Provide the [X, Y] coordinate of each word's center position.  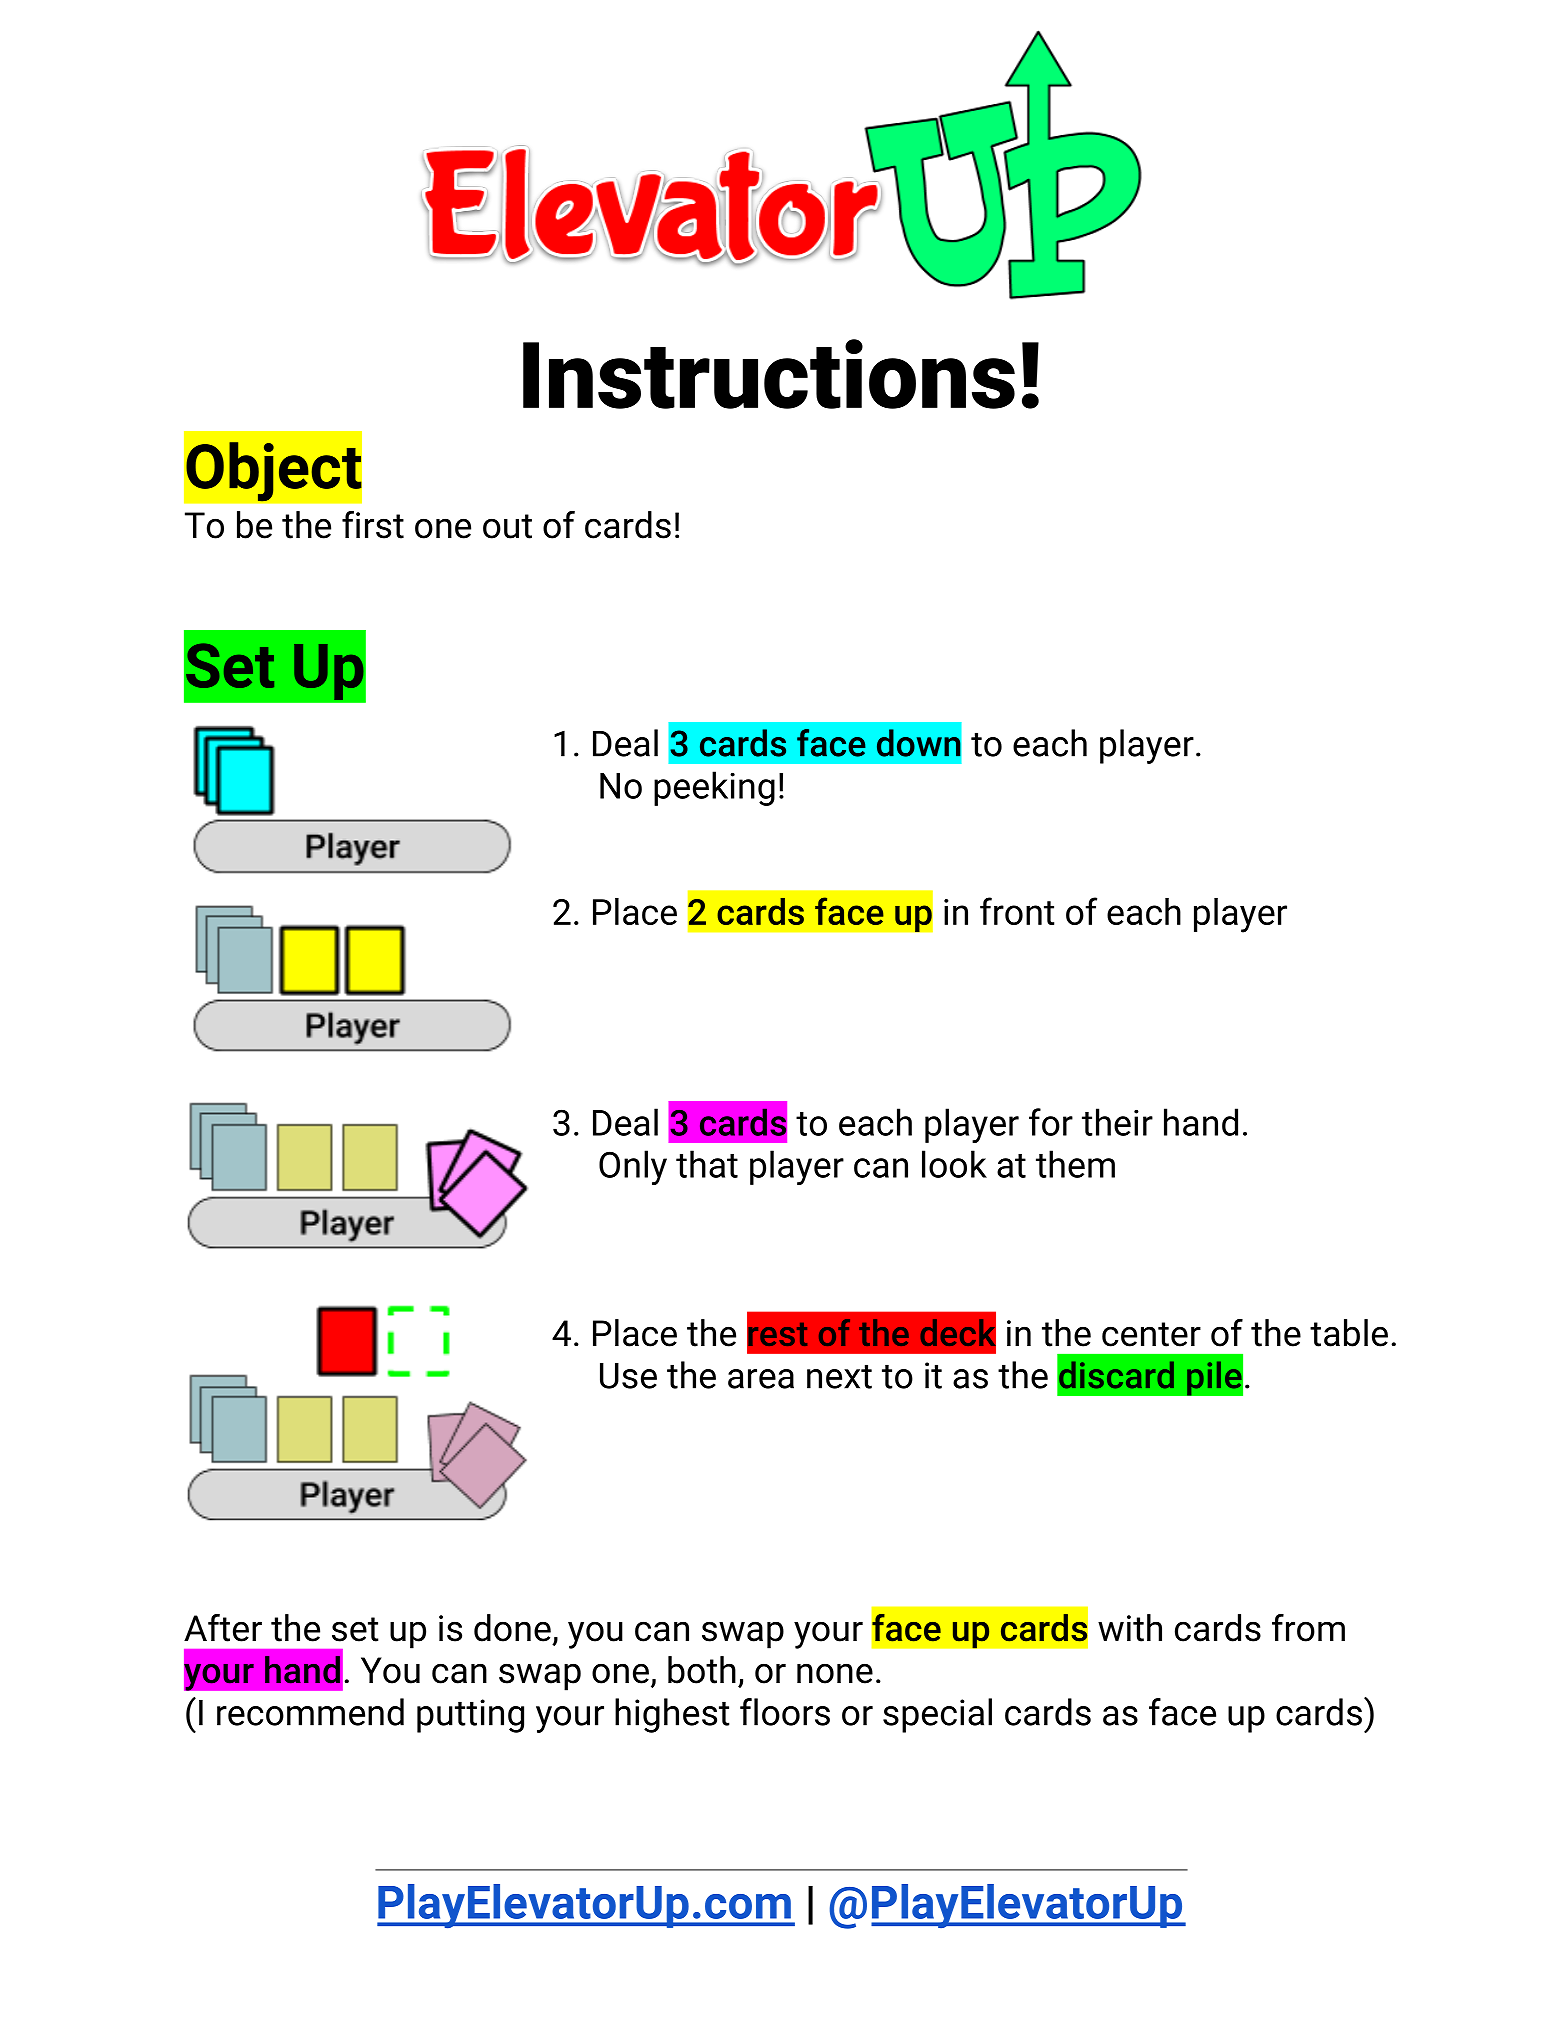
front [1017, 911]
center [1151, 1334]
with [1130, 1628]
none [835, 1673]
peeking [714, 788]
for [1051, 1122]
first [373, 525]
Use [628, 1376]
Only [633, 1167]
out [507, 526]
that [707, 1164]
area [761, 1379]
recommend [310, 1712]
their [1117, 1122]
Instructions [769, 374]
